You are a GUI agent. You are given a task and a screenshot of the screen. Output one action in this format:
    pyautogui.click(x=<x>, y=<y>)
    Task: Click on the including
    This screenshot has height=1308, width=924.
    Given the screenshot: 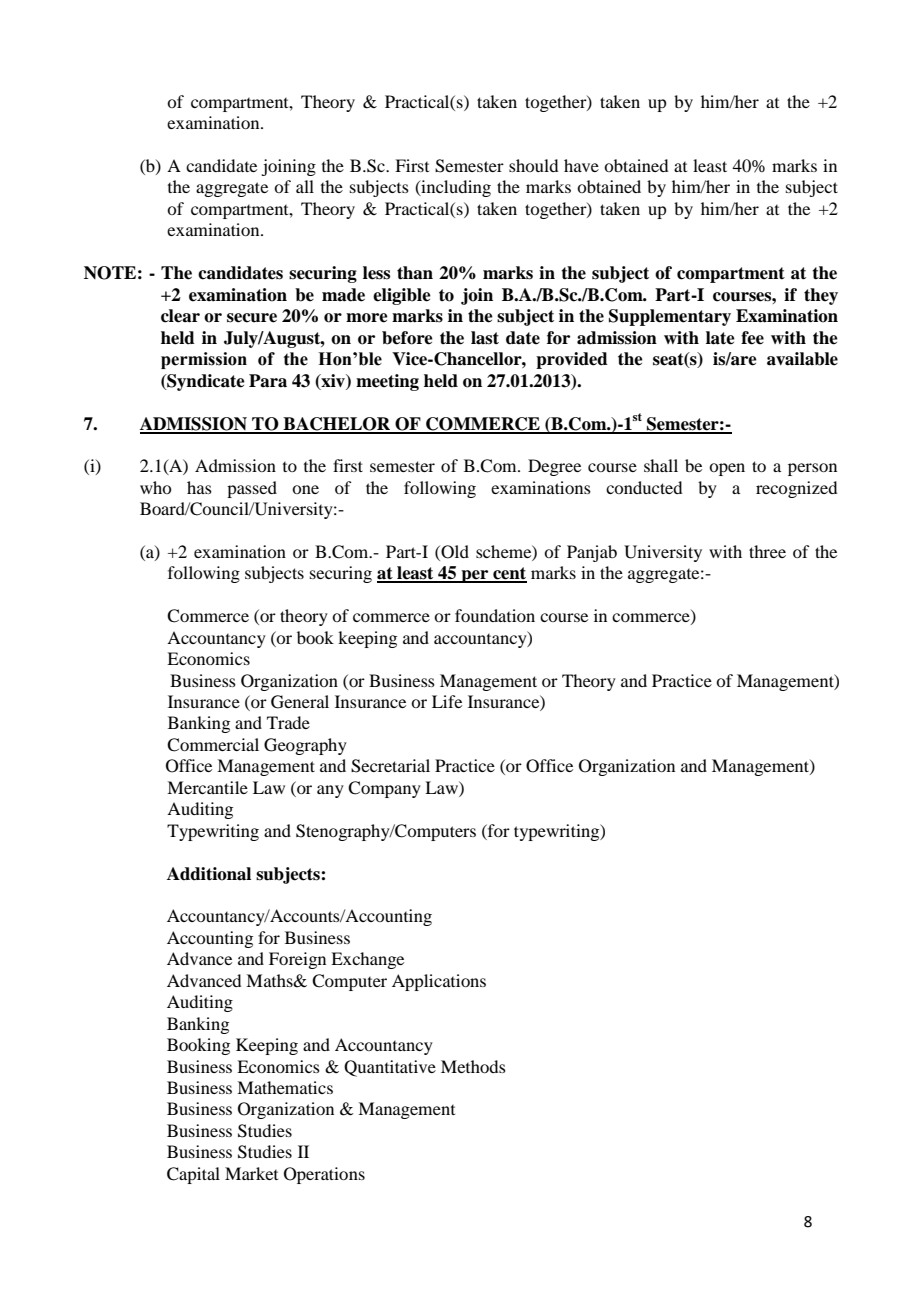 What is the action you would take?
    pyautogui.click(x=455, y=188)
